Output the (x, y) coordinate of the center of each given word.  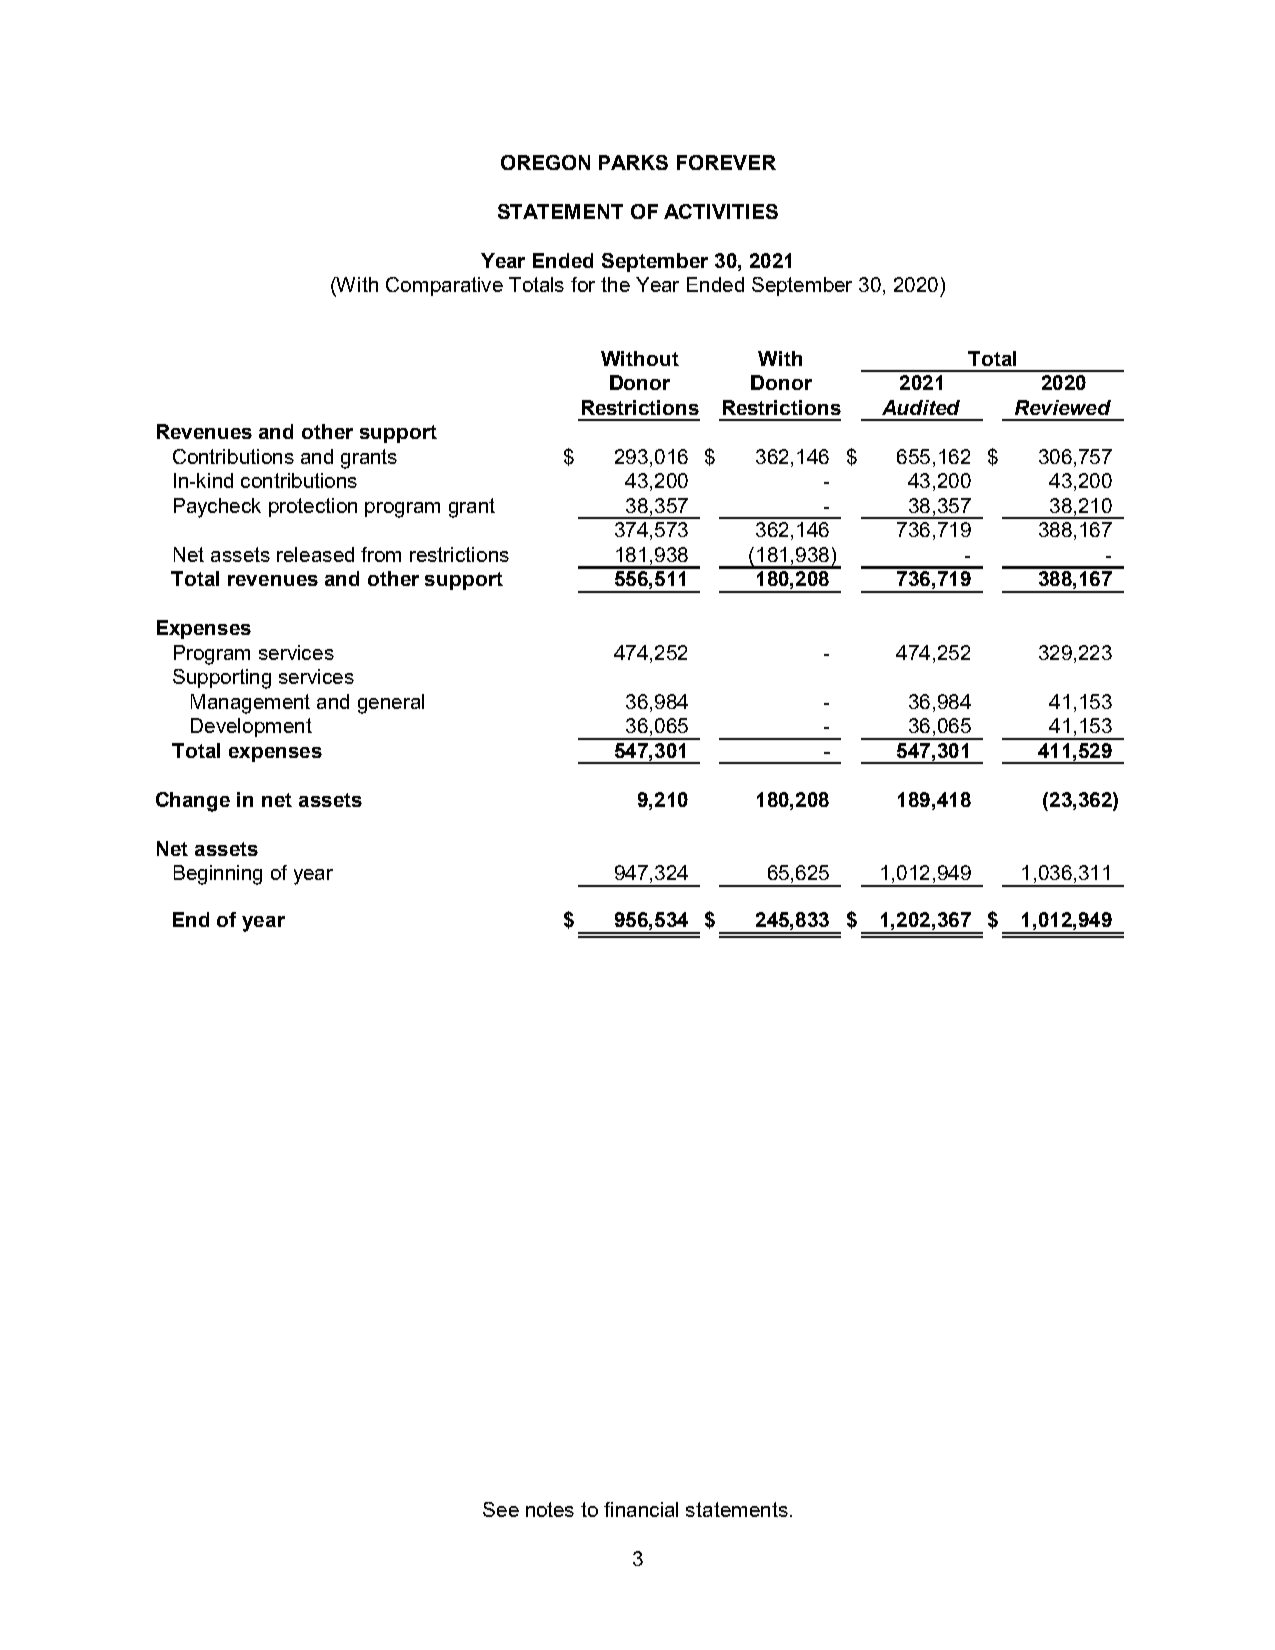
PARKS (633, 162)
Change (193, 802)
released (315, 554)
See (501, 1509)
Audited (921, 407)
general (391, 704)
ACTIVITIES (721, 211)
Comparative (444, 286)
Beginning (218, 875)
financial (641, 1509)
